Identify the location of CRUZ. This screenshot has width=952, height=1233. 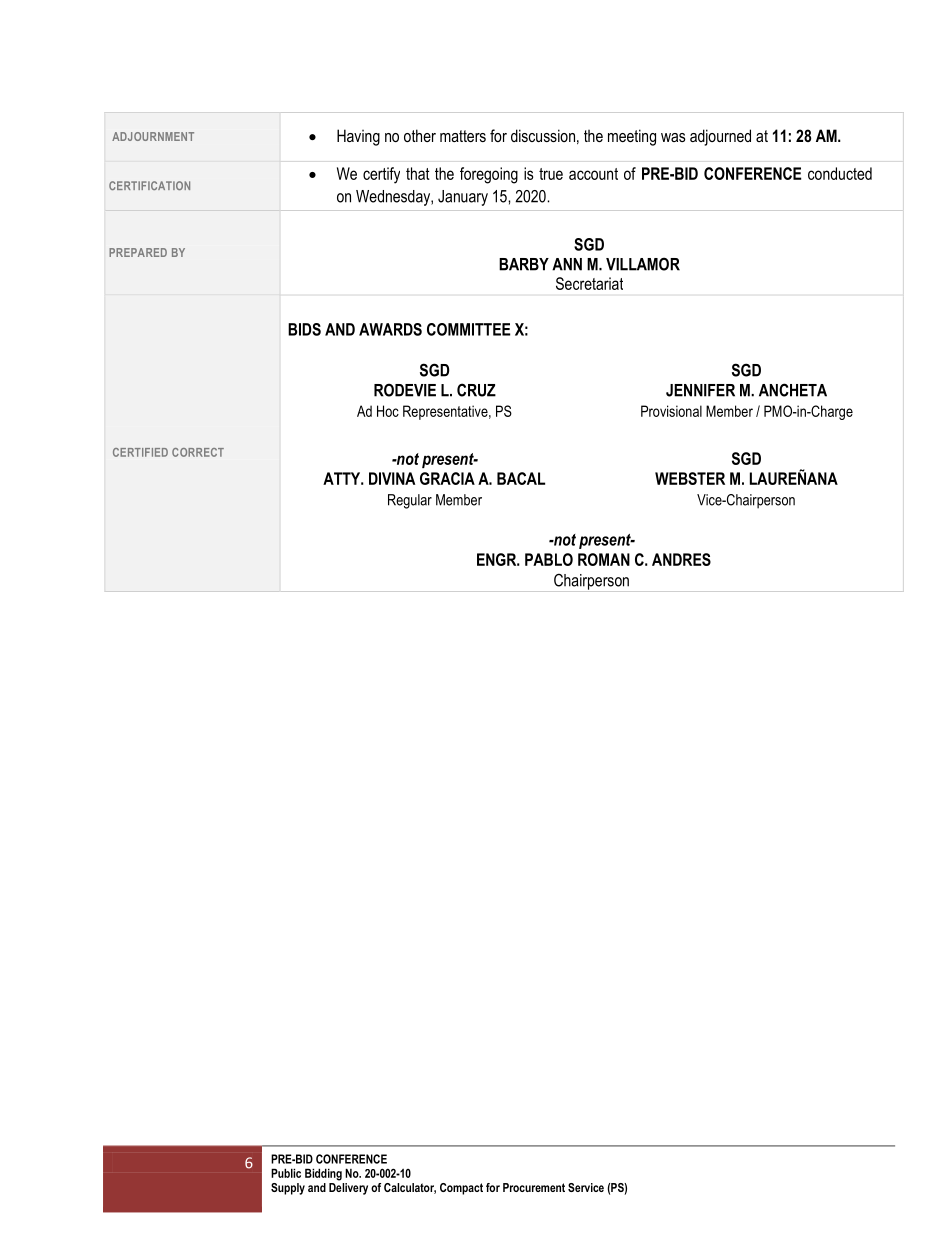
(476, 390).
